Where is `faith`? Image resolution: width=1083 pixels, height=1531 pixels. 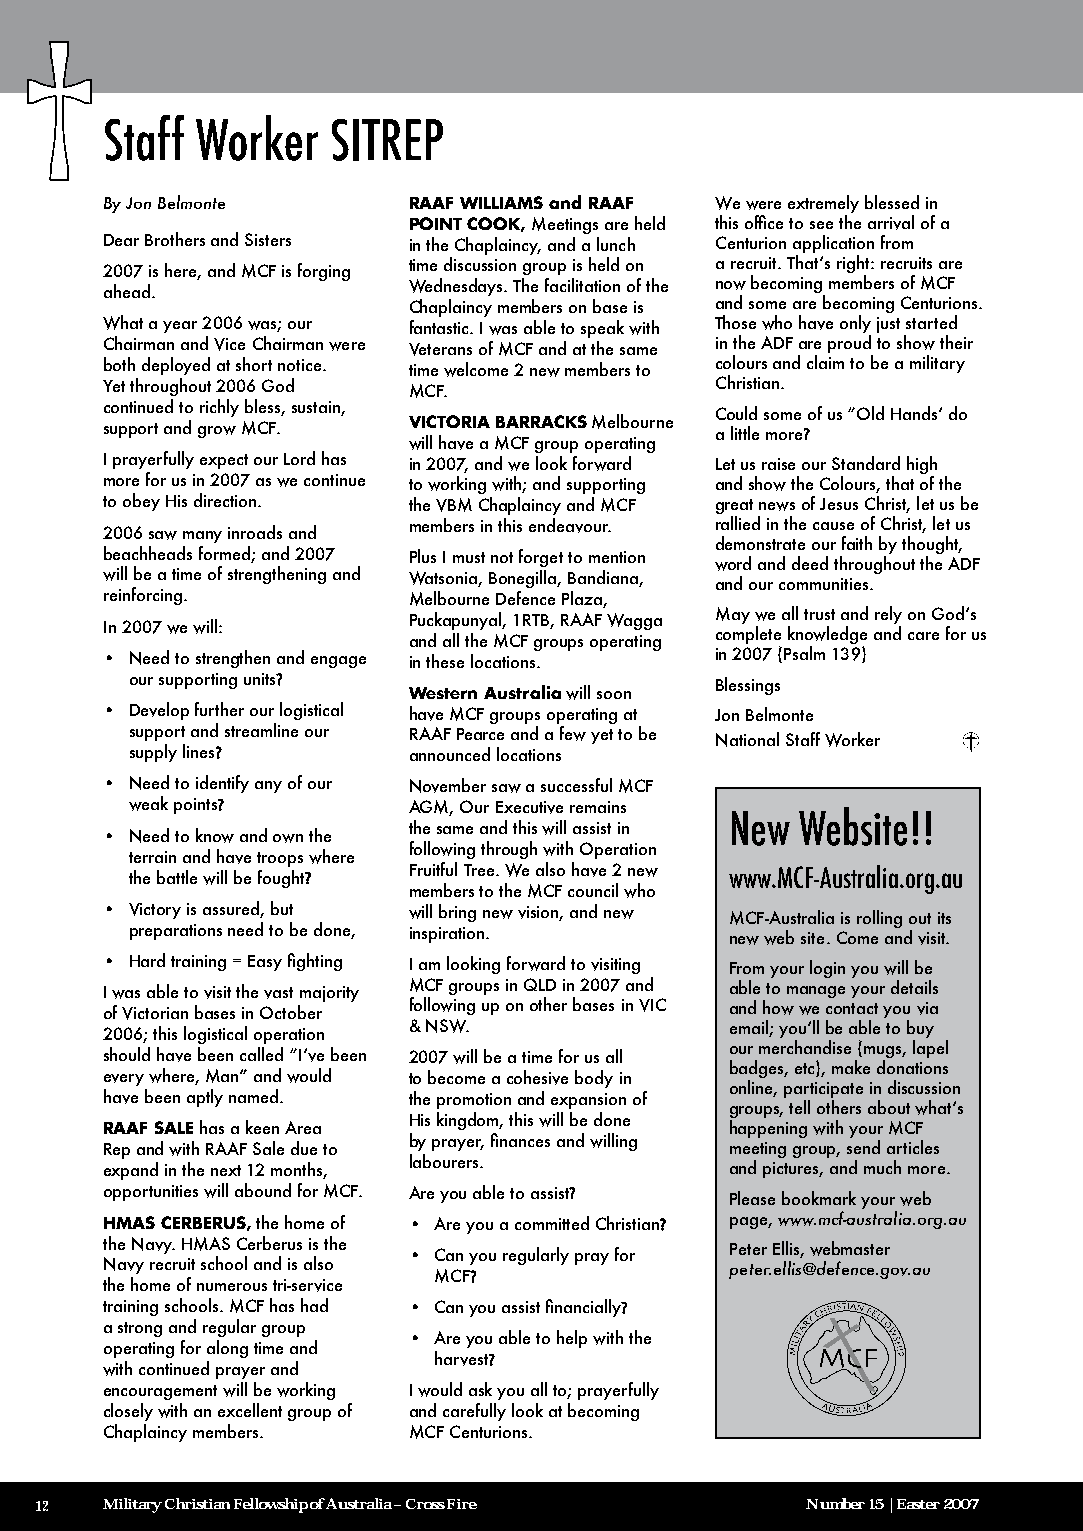
faith is located at coordinates (857, 543).
